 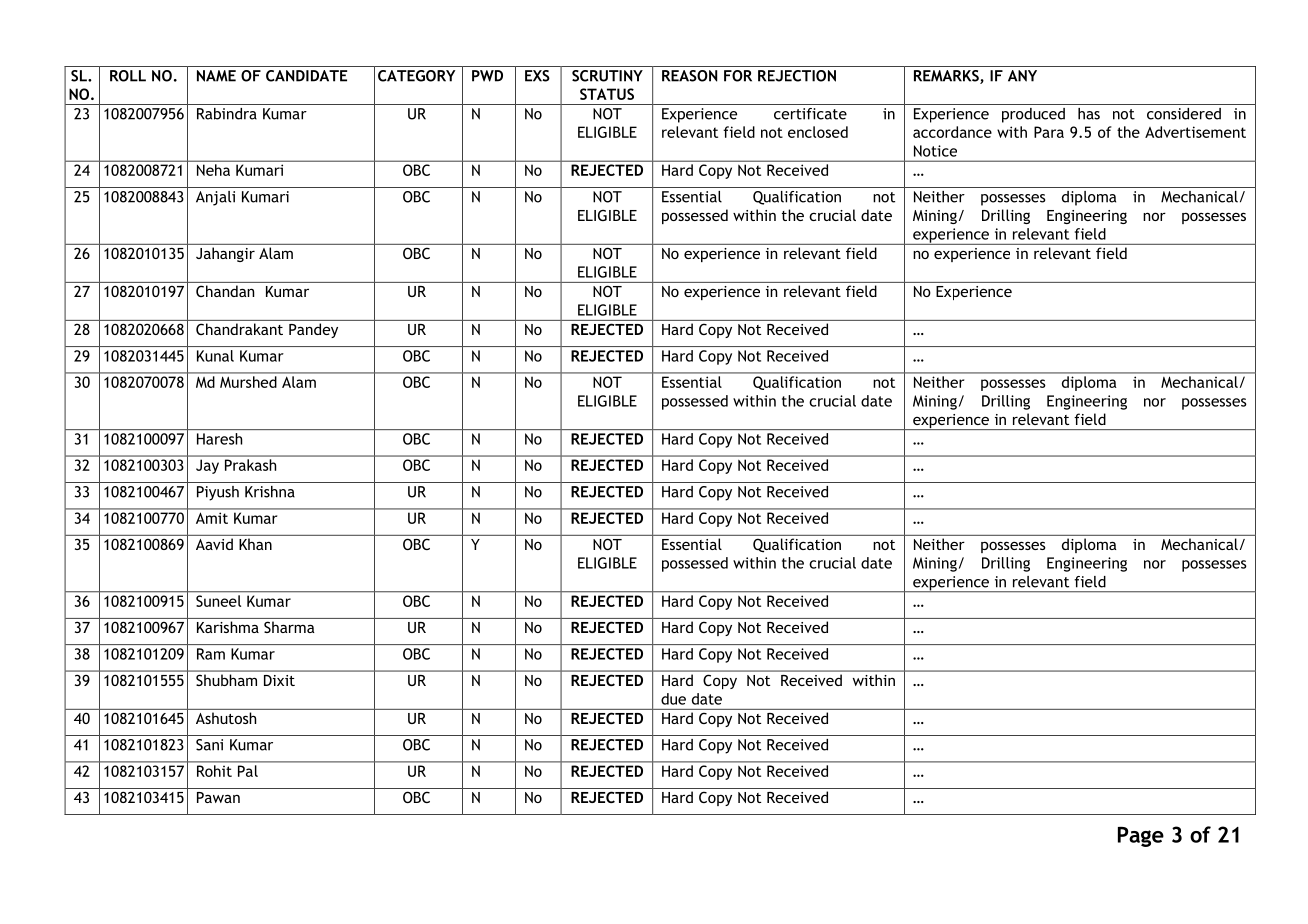 What do you see at coordinates (1089, 114) in the screenshot?
I see `has` at bounding box center [1089, 114].
